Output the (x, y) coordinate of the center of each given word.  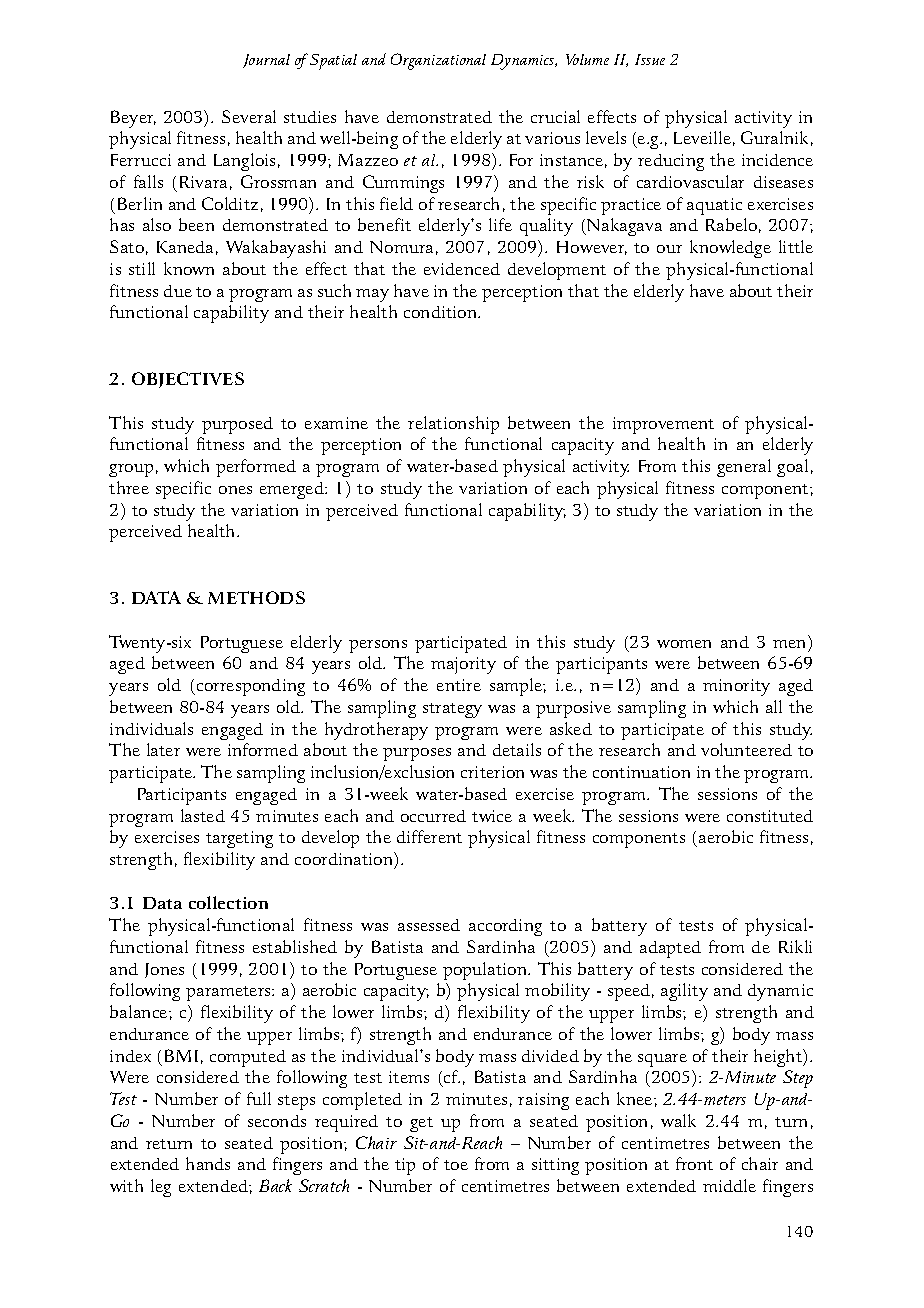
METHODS (256, 597)
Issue (650, 59)
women (684, 644)
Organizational (438, 61)
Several (249, 116)
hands (208, 1163)
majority (463, 665)
